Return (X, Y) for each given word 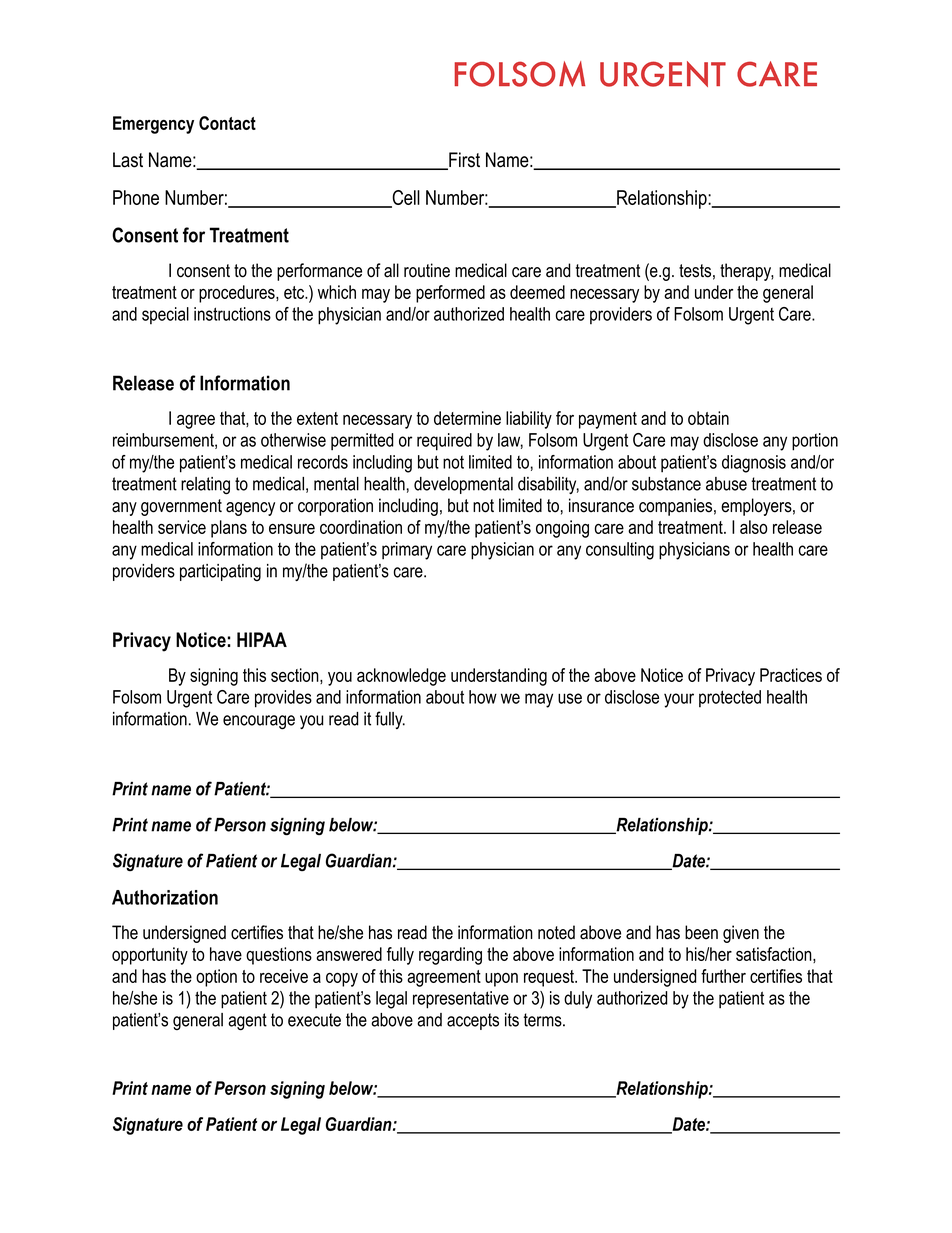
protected (730, 698)
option (216, 978)
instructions (232, 314)
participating (220, 572)
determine (467, 418)
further (723, 976)
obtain (708, 418)
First (463, 161)
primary (407, 551)
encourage (259, 722)
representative (461, 1000)
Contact (227, 123)
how (483, 697)
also (753, 527)
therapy (747, 272)
